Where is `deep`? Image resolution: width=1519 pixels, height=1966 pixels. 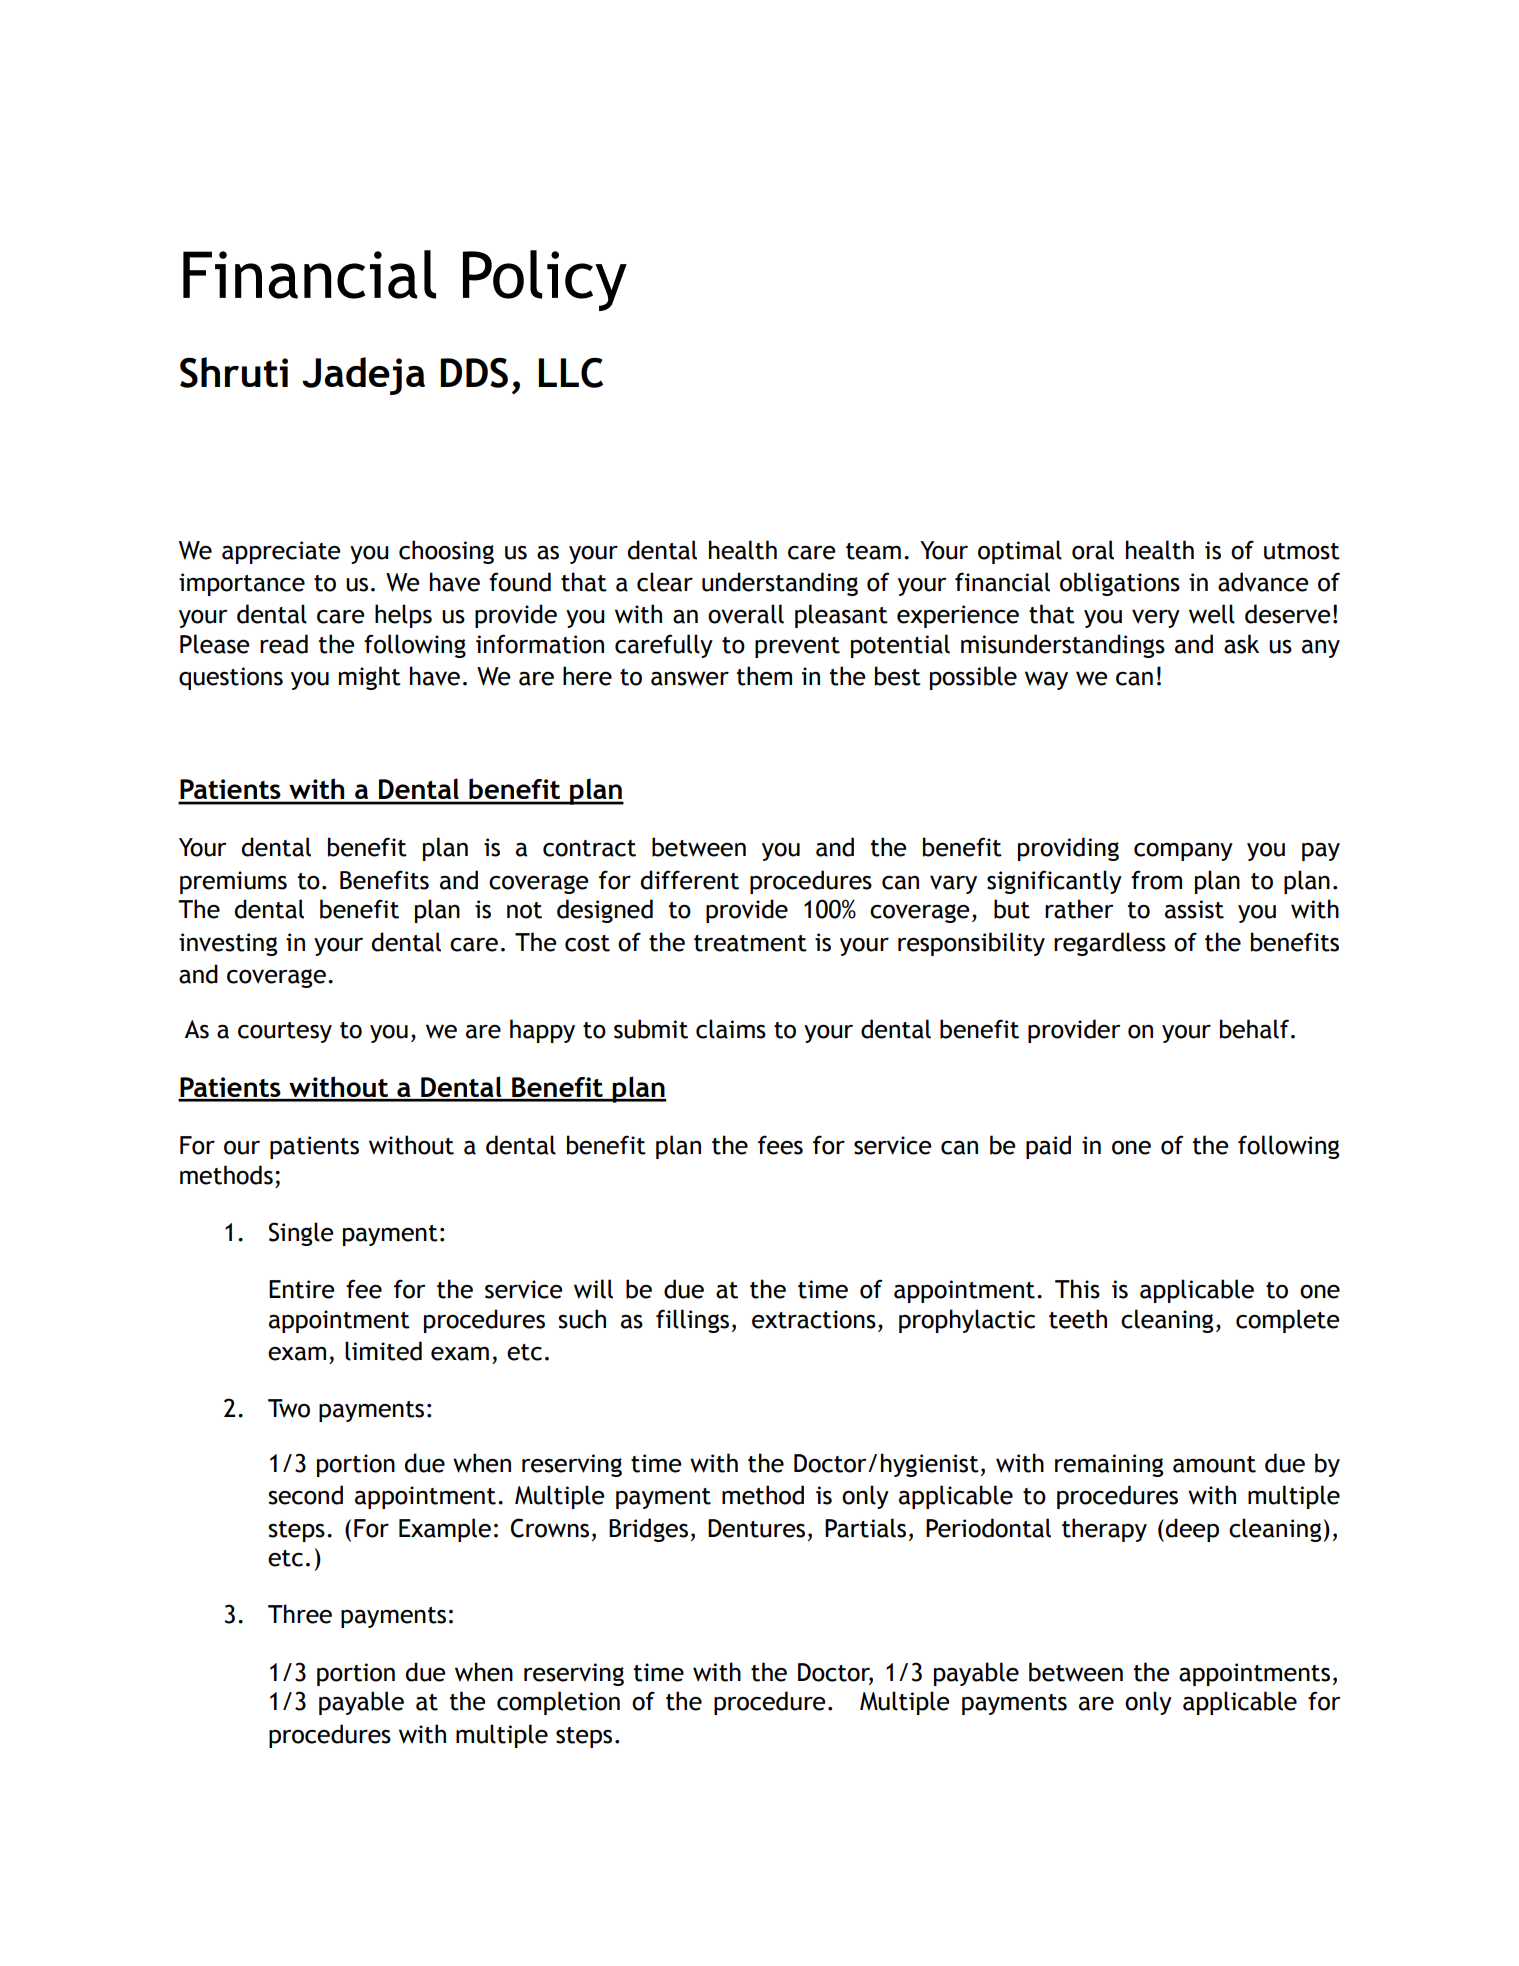 deep is located at coordinates (1192, 1530).
